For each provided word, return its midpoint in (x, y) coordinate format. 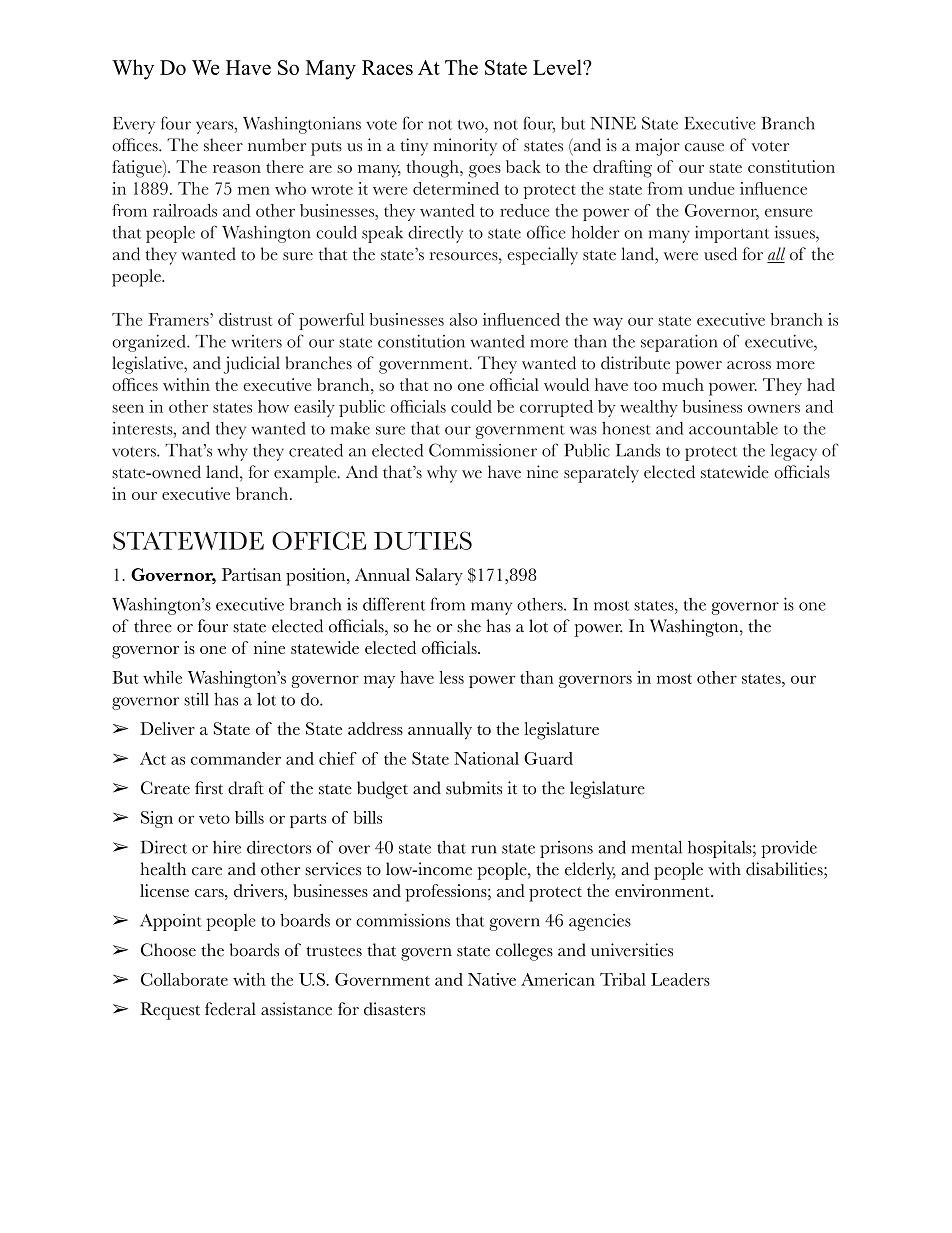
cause (704, 147)
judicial (252, 365)
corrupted (556, 408)
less (451, 677)
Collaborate (184, 979)
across (749, 365)
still (196, 699)
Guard (548, 758)
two (472, 125)
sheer (223, 145)
